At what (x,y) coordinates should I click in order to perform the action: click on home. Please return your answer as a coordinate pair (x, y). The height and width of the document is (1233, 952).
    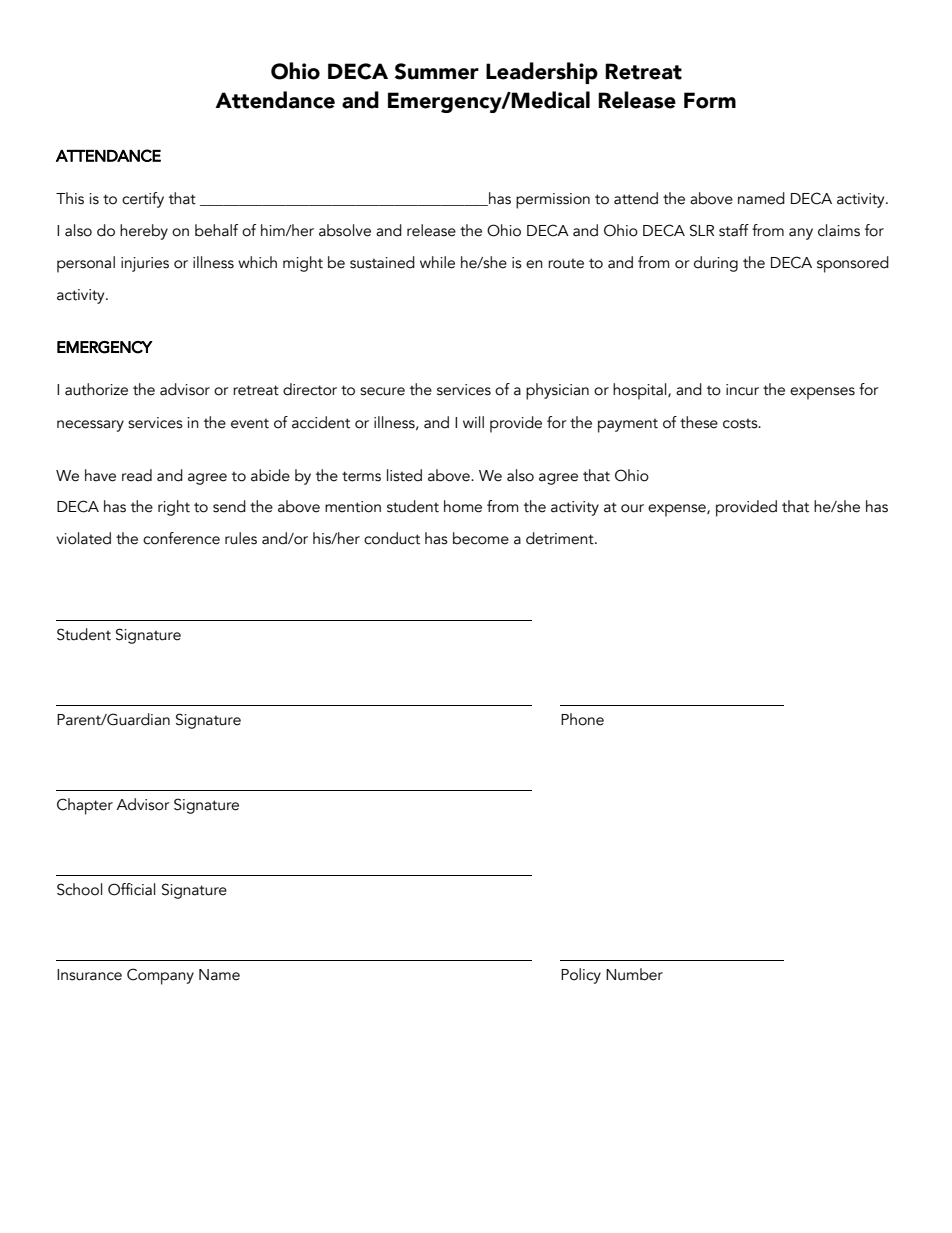
    Looking at the image, I should click on (463, 506).
